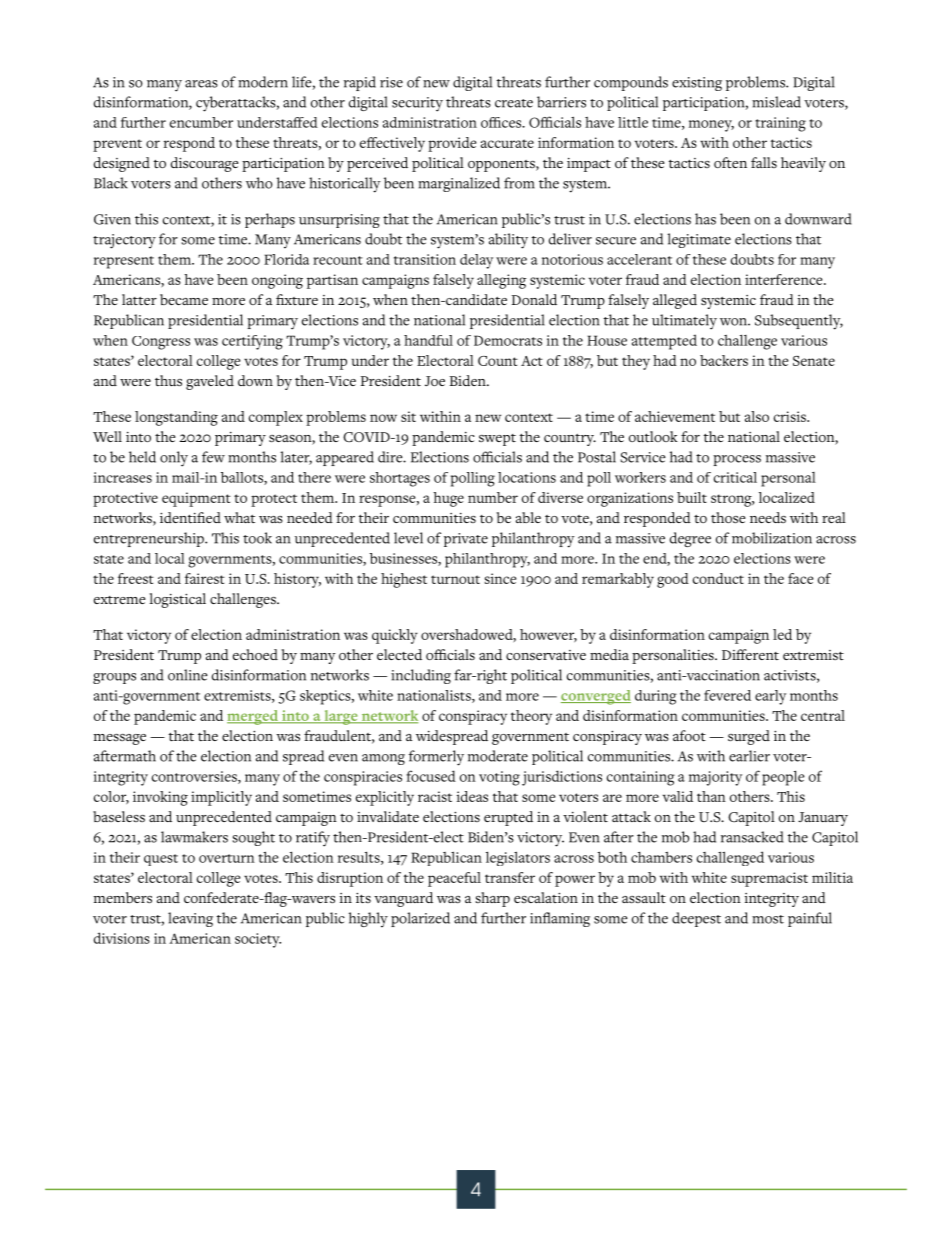 The width and height of the image is (952, 1233). I want to click on offices, so click(502, 122).
